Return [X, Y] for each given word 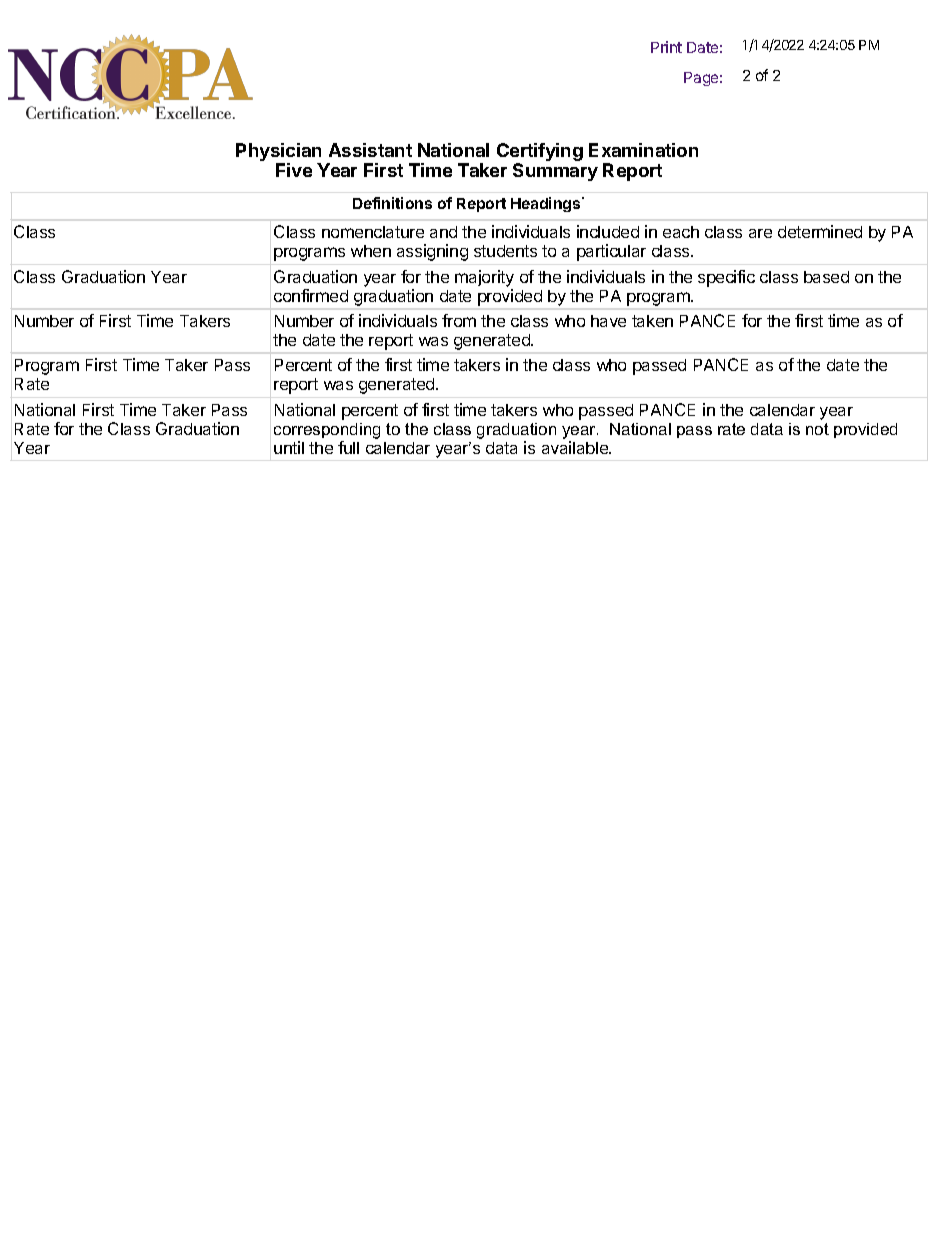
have [608, 321]
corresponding [327, 431]
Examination [643, 150]
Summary [555, 172]
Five [294, 170]
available [576, 447]
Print [666, 47]
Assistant [370, 150]
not [817, 429]
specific [726, 278]
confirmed [311, 295]
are [760, 233]
